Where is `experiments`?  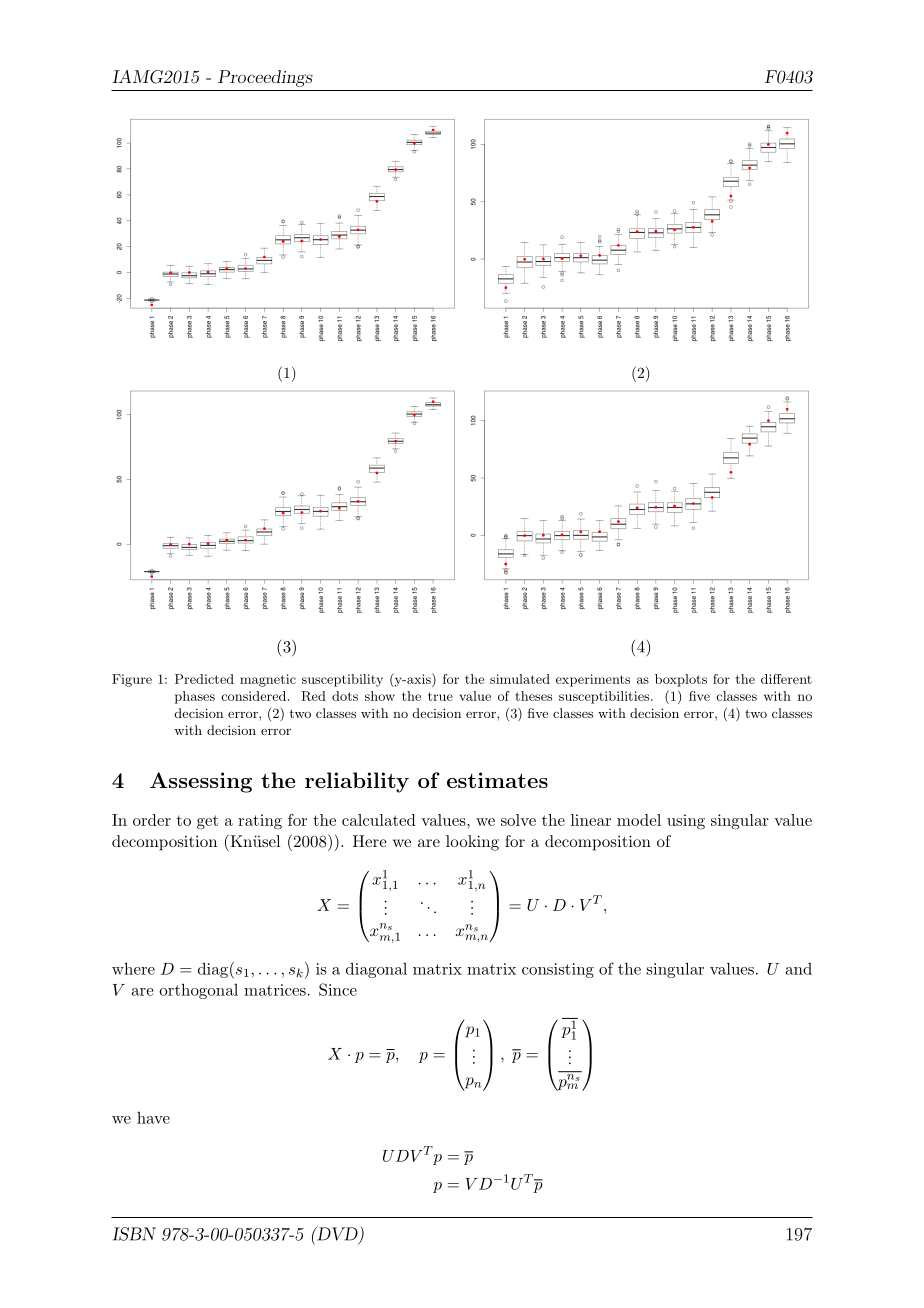 experiments is located at coordinates (593, 680).
